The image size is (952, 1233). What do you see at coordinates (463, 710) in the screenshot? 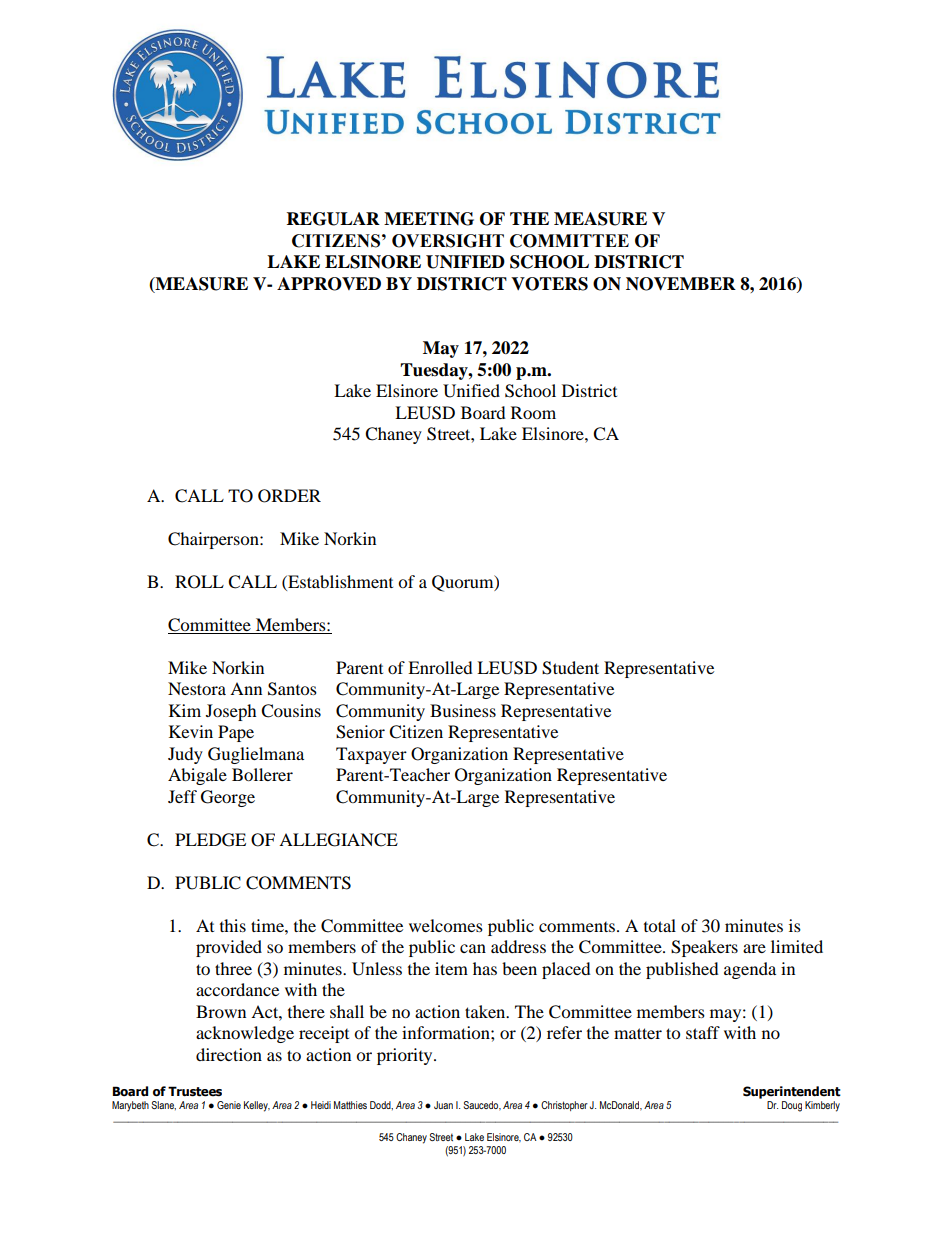
I see `Business` at bounding box center [463, 710].
